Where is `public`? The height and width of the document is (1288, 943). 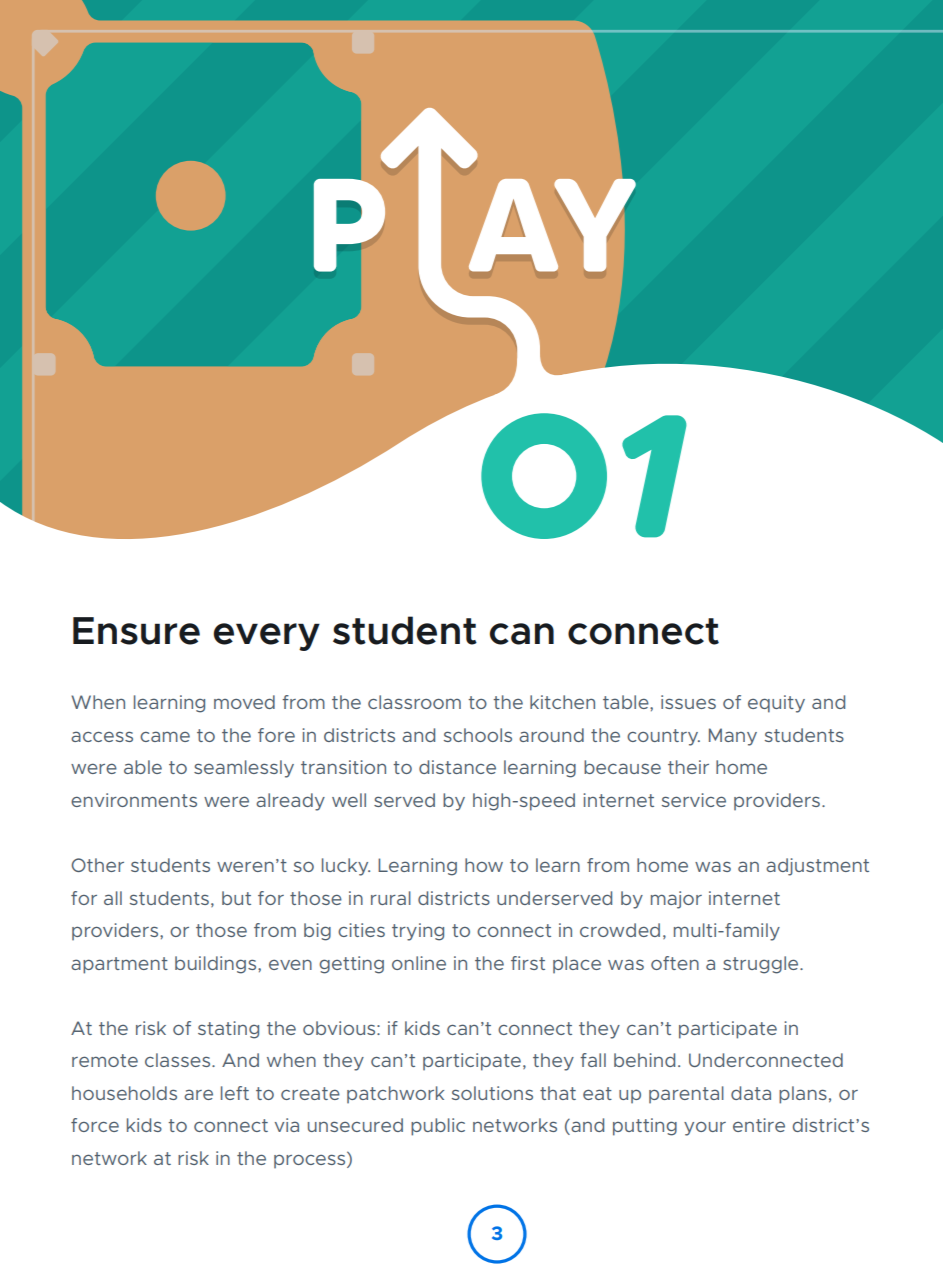
public is located at coordinates (438, 1127).
